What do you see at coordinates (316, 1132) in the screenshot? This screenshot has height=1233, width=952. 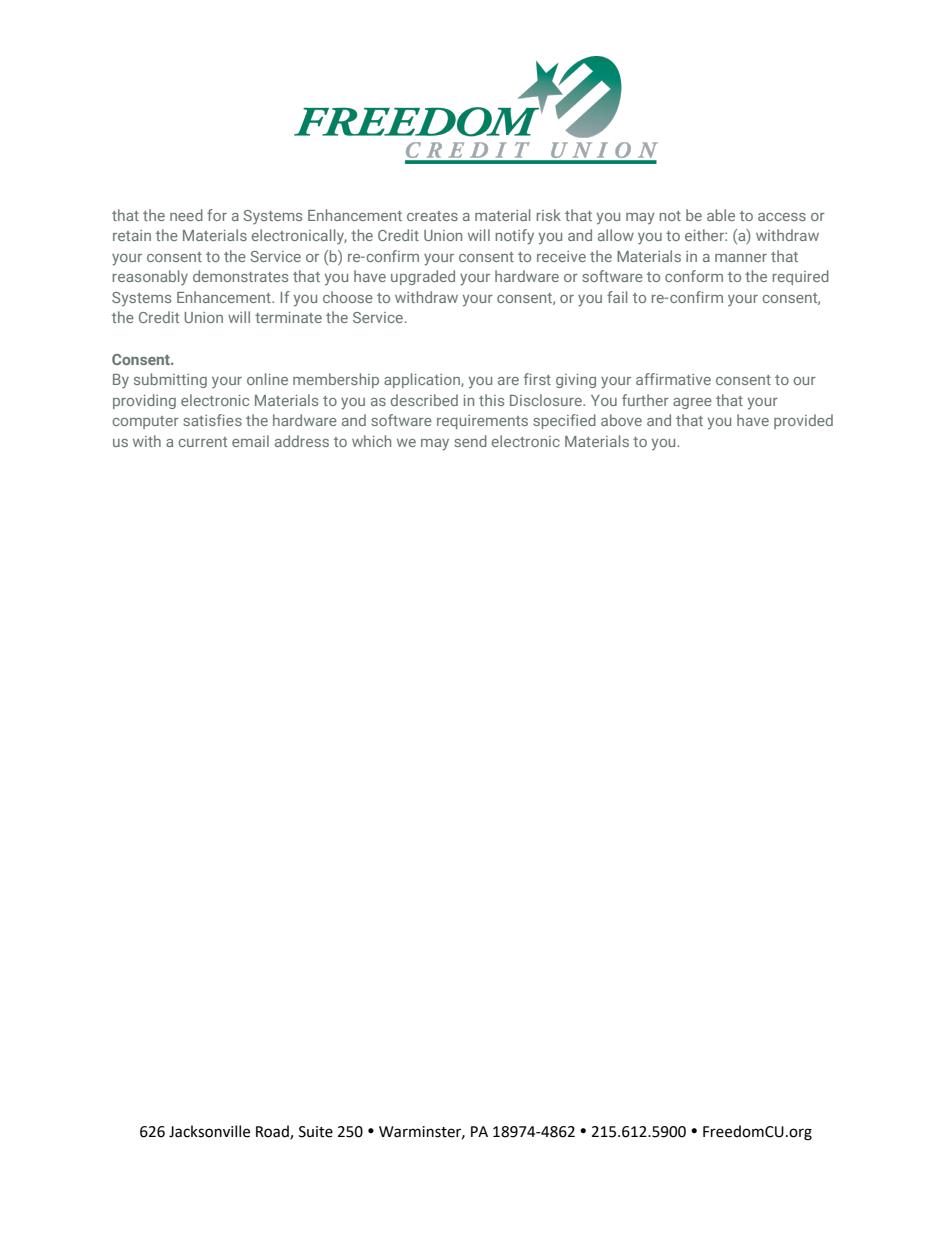 I see `Suite` at bounding box center [316, 1132].
